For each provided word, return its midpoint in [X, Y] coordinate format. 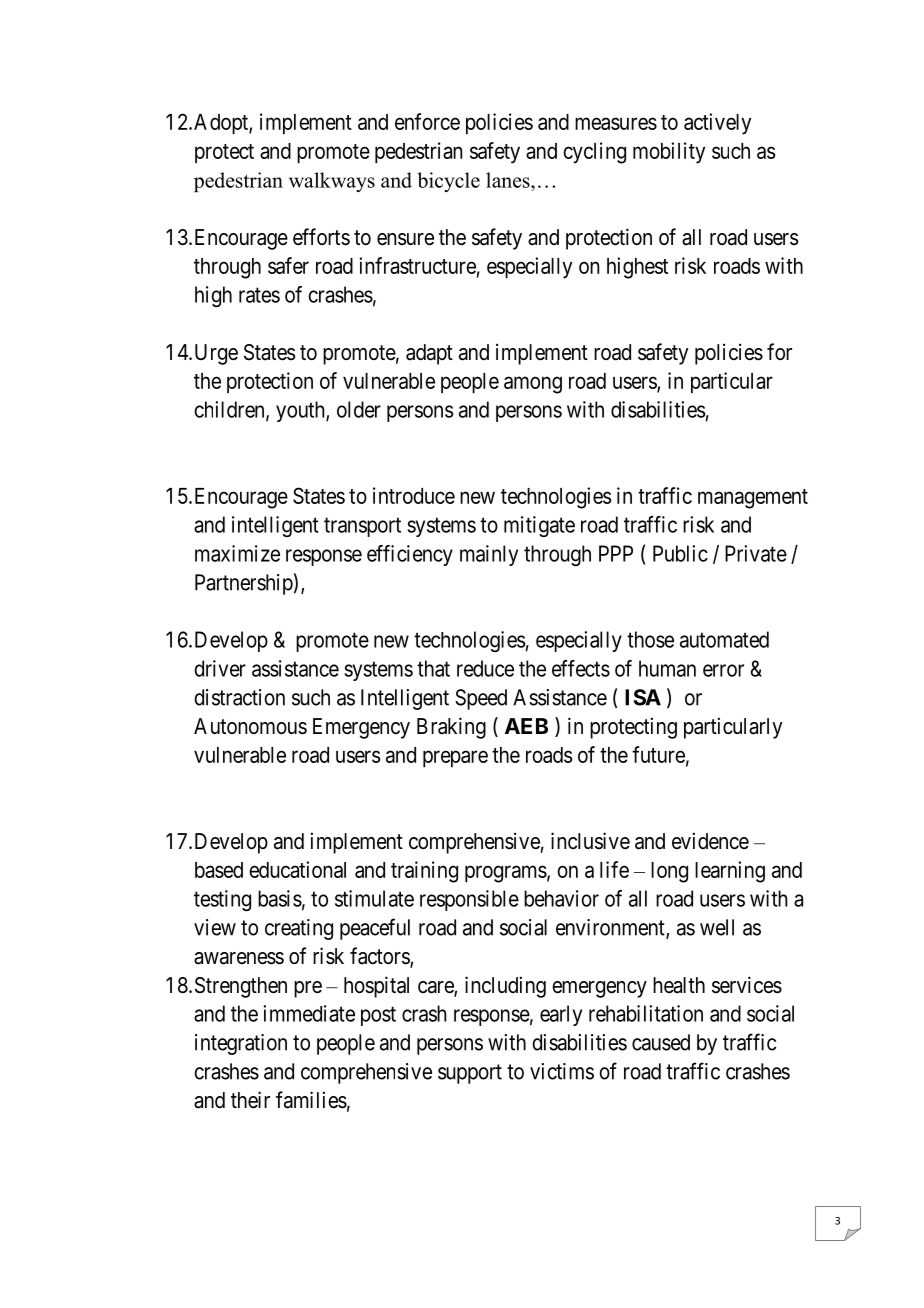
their [250, 1100]
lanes [509, 180]
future [658, 754]
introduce [414, 495]
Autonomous [250, 726]
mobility [669, 153]
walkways [332, 182]
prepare [455, 759]
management [753, 499]
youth [301, 411]
